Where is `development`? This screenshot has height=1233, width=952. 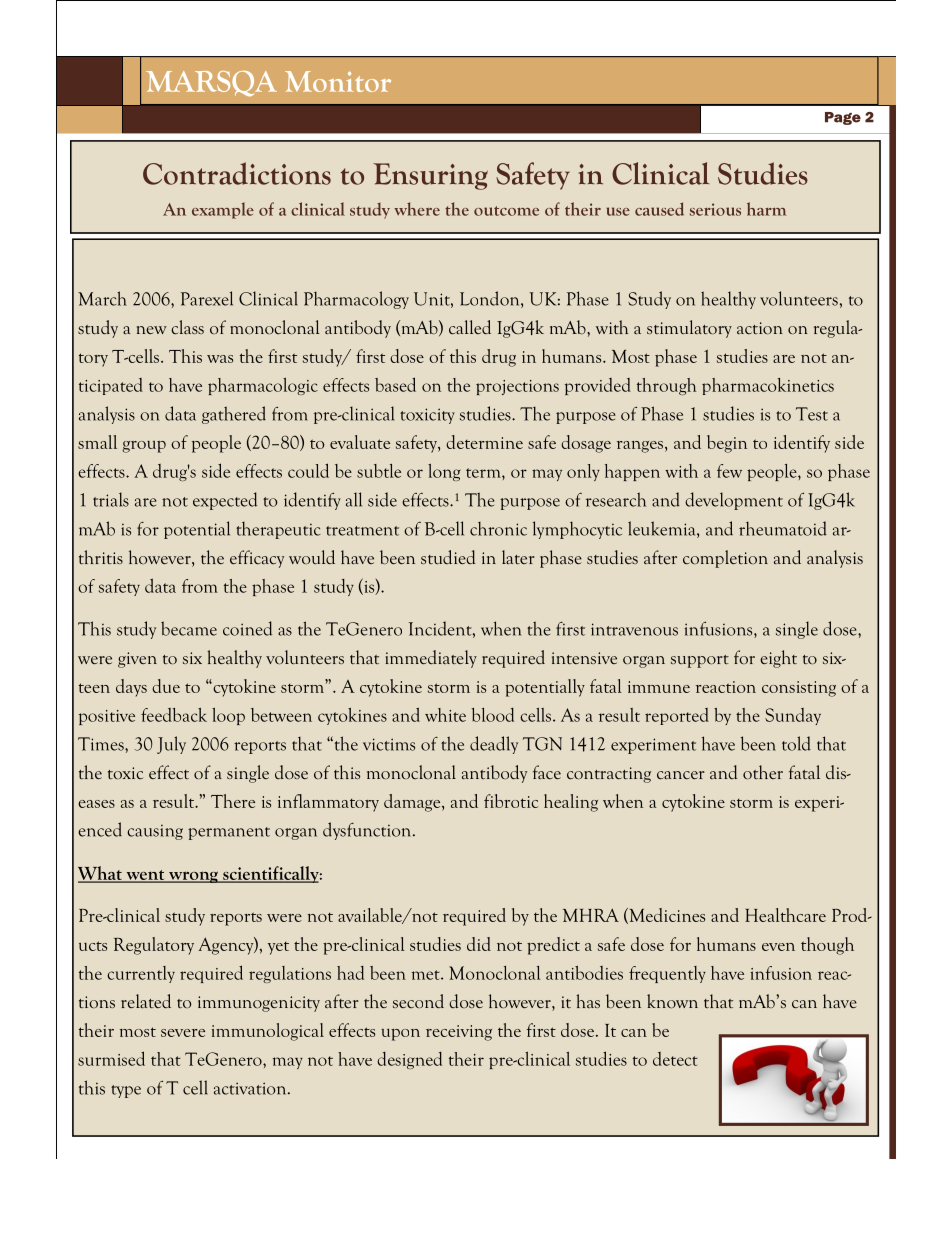
development is located at coordinates (734, 501).
